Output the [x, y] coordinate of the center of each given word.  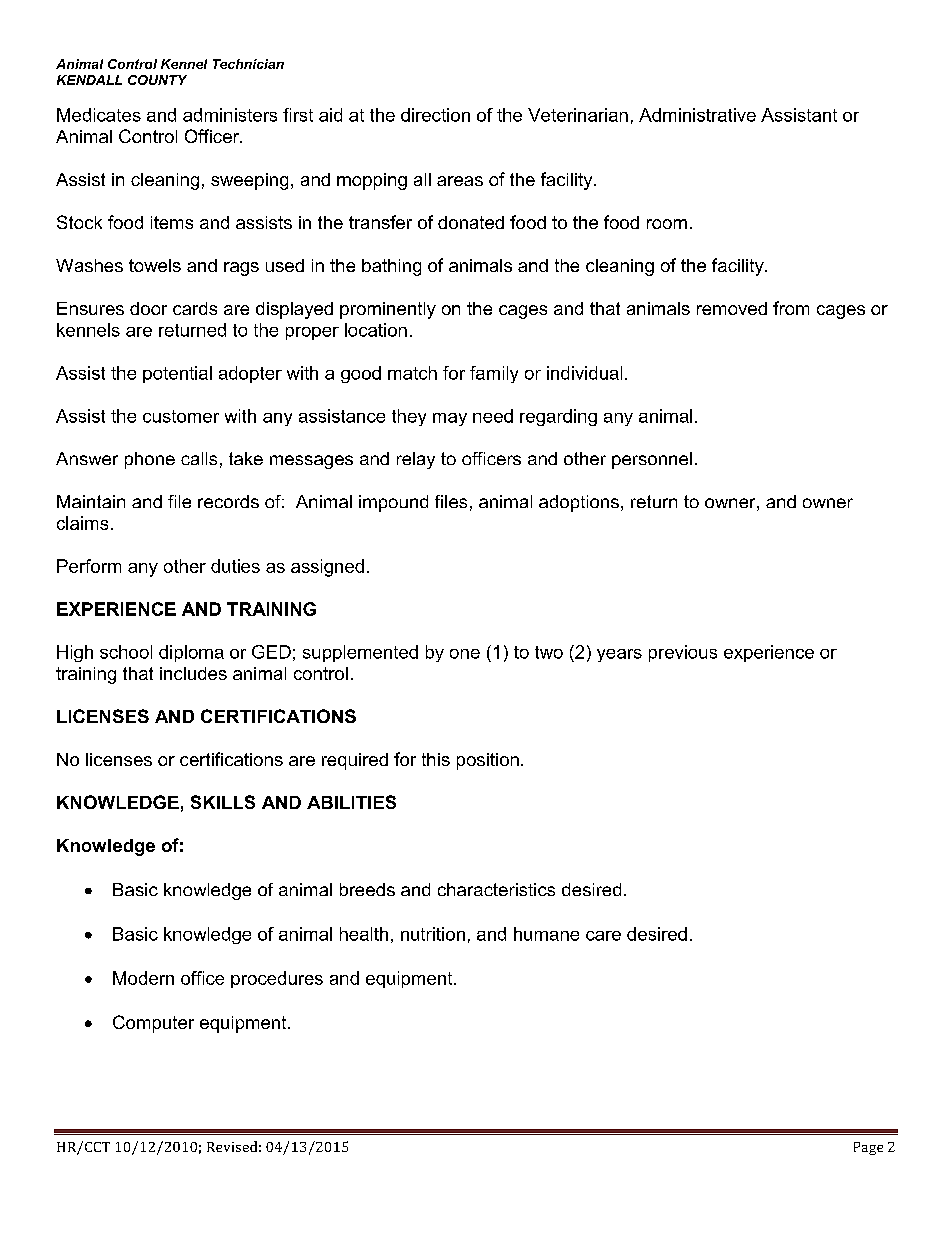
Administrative [697, 115]
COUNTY [157, 80]
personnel [652, 460]
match [412, 373]
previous [683, 653]
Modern [143, 978]
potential [177, 374]
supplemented [360, 653]
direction [435, 115]
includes [193, 673]
